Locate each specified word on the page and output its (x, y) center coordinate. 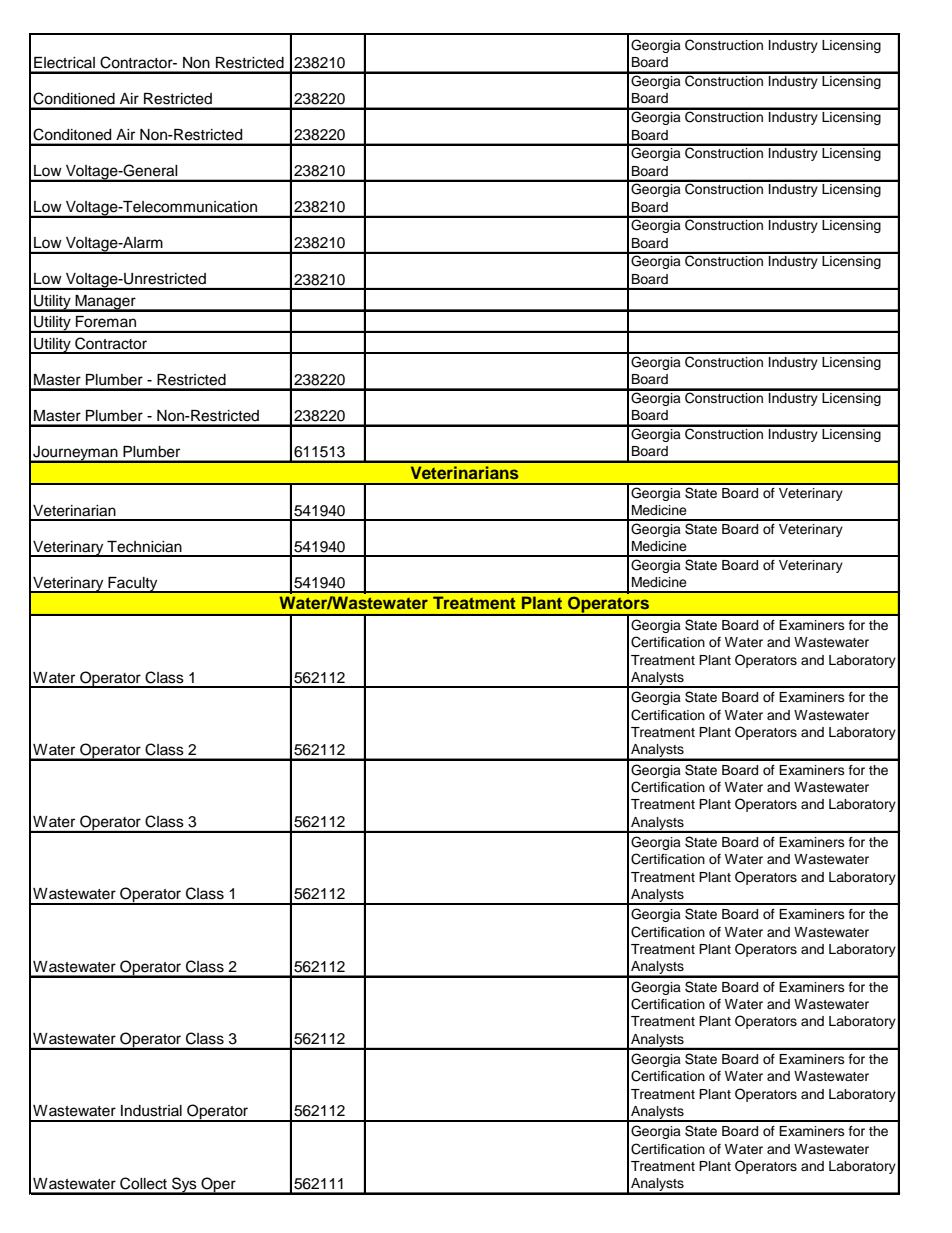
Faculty (133, 585)
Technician (144, 547)
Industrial (151, 1111)
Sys (184, 1185)
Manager (105, 303)
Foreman (106, 321)
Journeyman (75, 454)
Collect (143, 1183)
